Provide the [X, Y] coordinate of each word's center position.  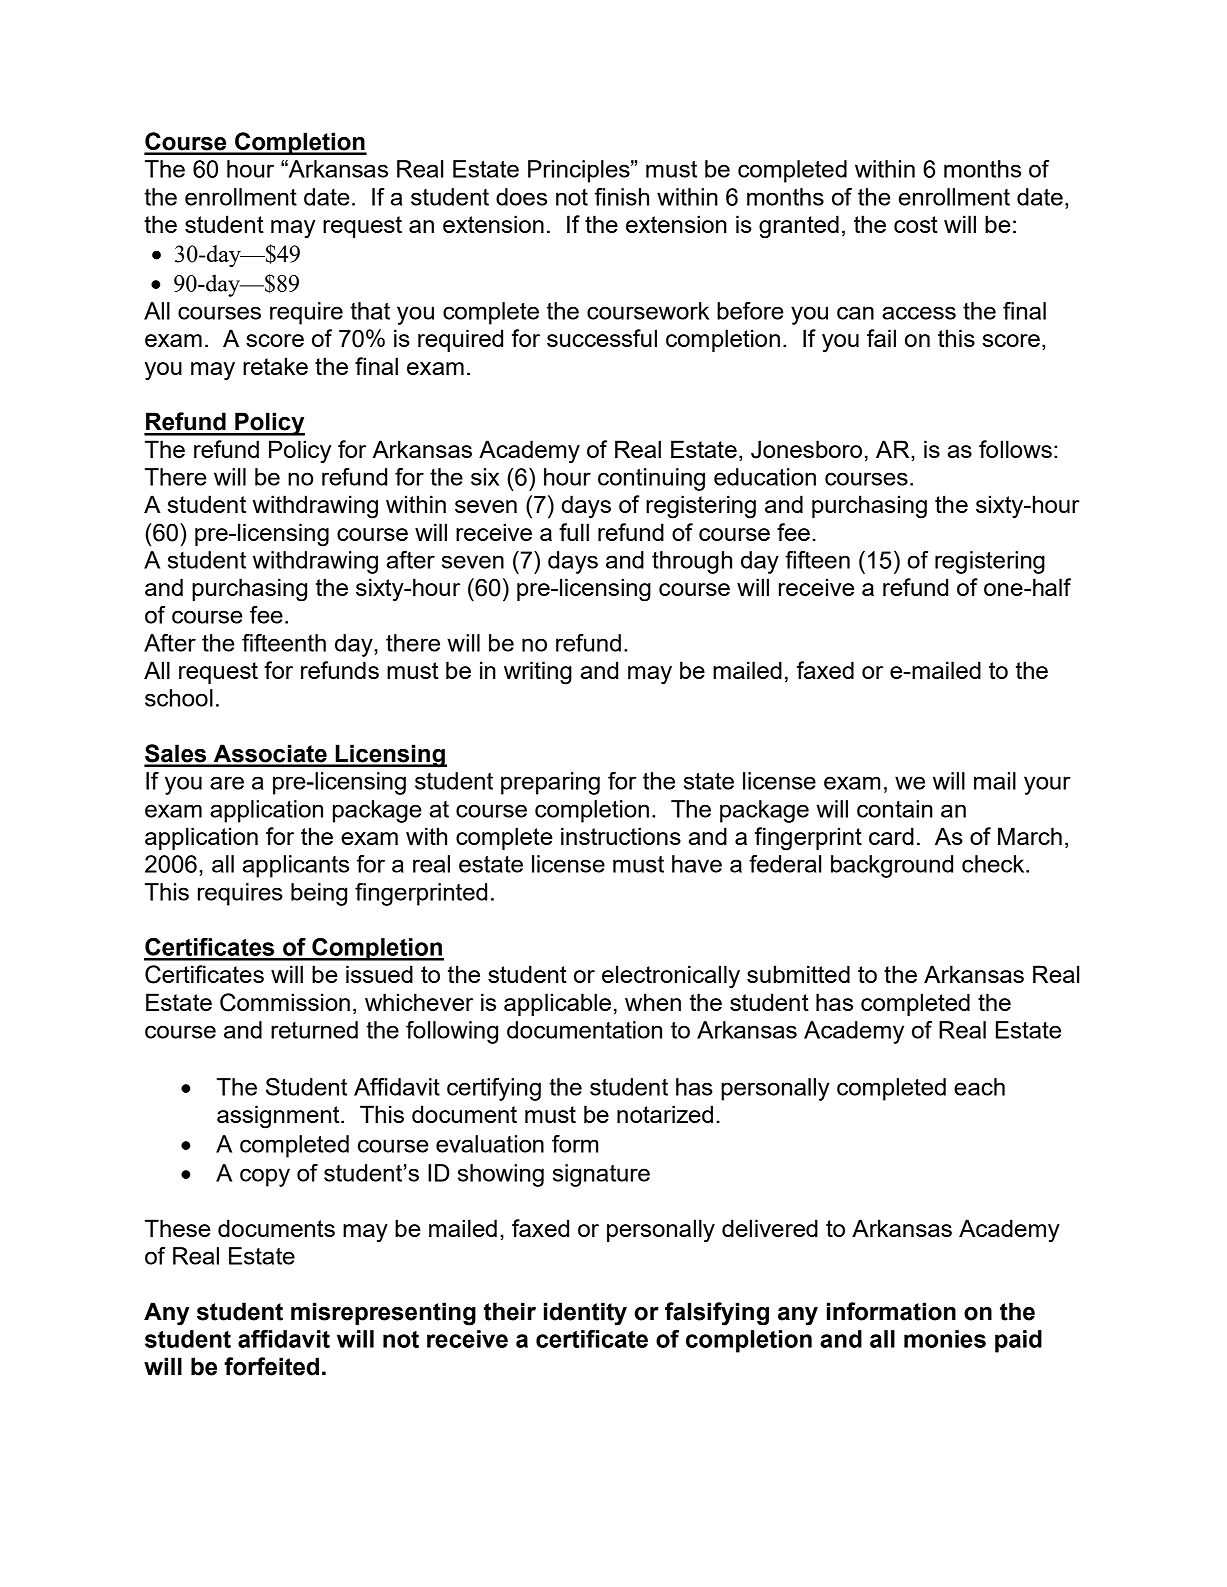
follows [1015, 449]
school [179, 698]
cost [916, 224]
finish [622, 197]
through [692, 562]
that [370, 311]
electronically [671, 977]
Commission [285, 1002]
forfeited [271, 1366]
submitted [798, 974]
